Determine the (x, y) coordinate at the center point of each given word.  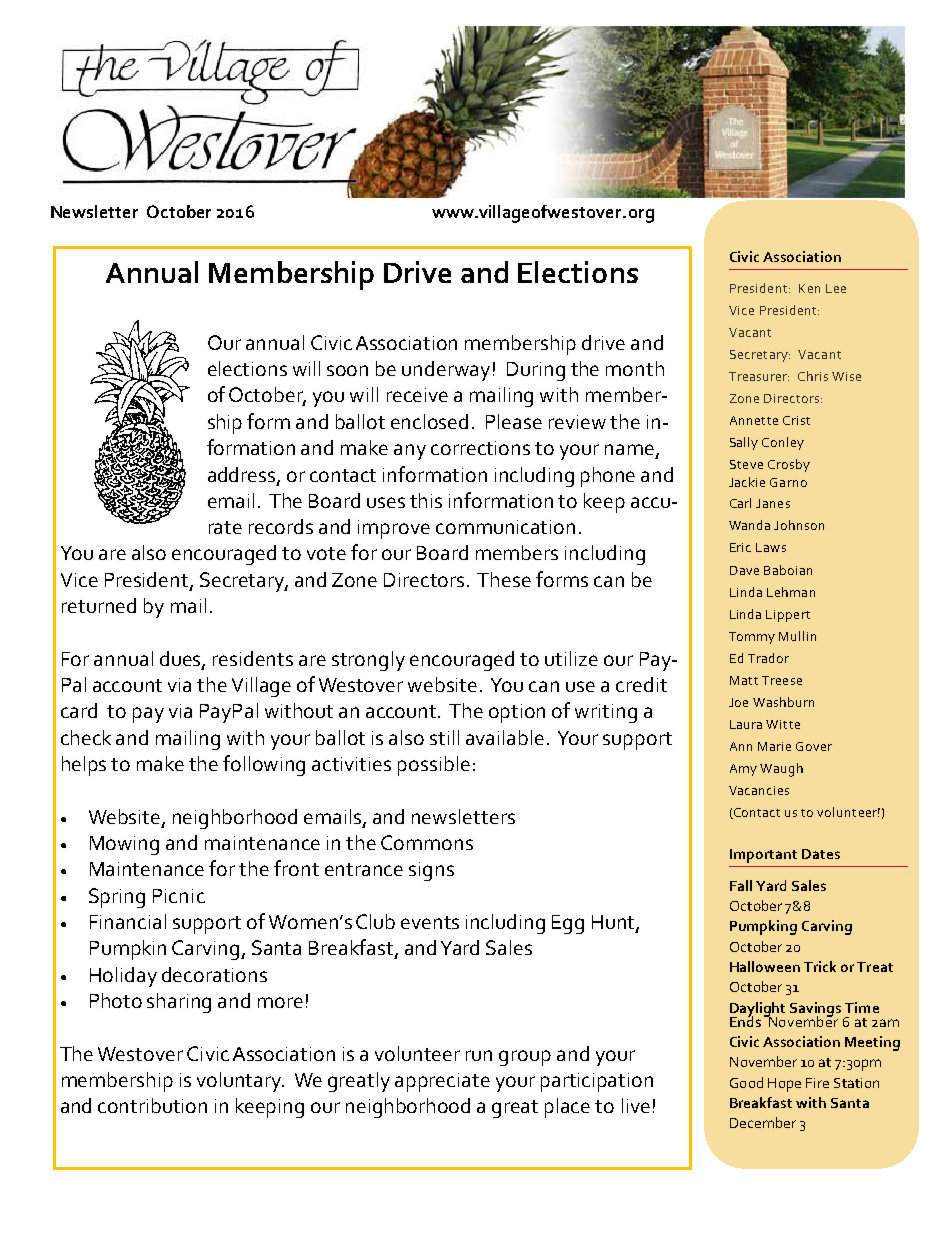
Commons (427, 842)
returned (99, 605)
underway (446, 371)
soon (347, 370)
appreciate (442, 1082)
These (504, 579)
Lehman (791, 592)
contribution (152, 1105)
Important (763, 856)
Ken (809, 288)
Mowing (124, 845)
